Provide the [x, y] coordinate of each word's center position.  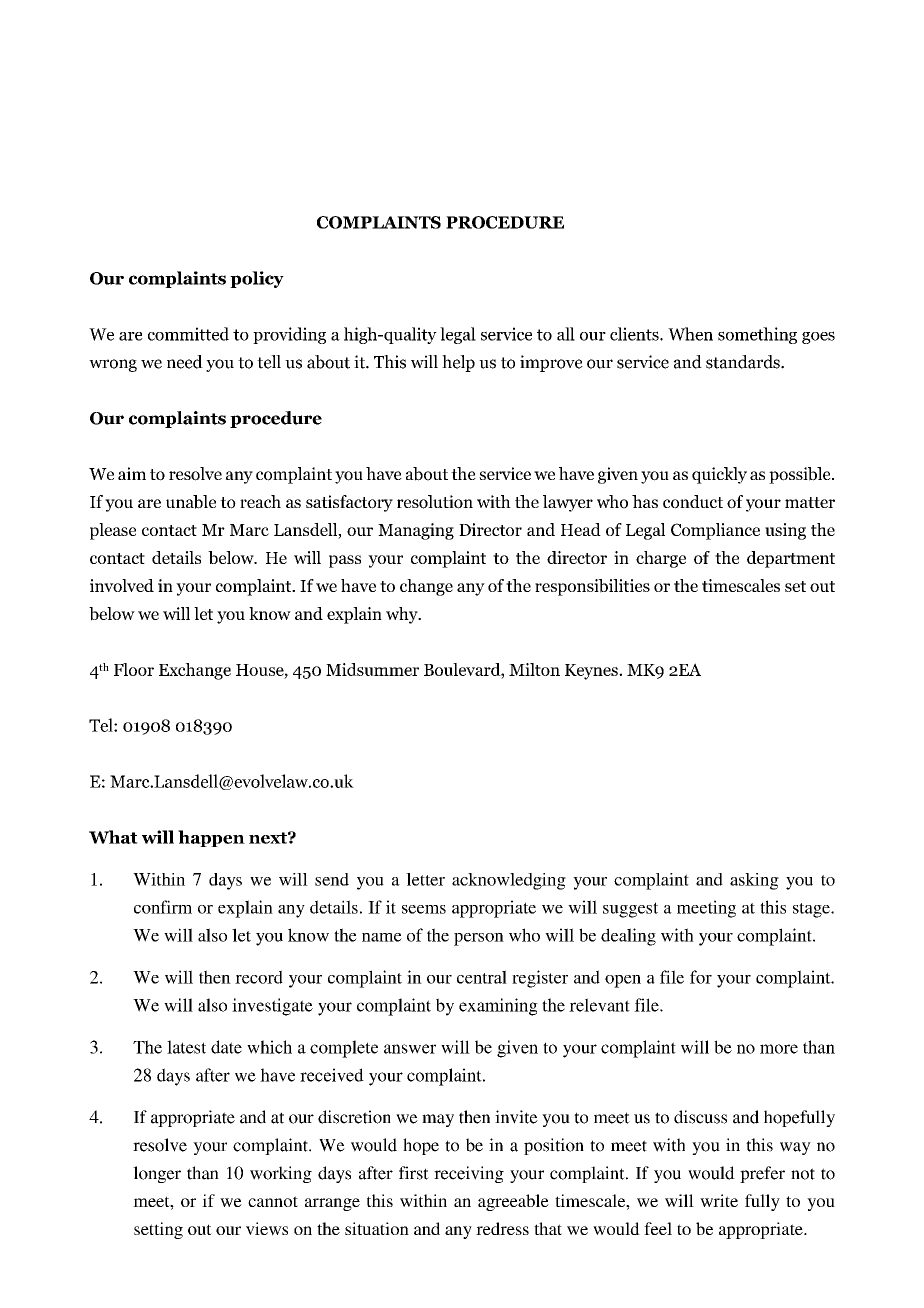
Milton [534, 669]
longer [157, 1174]
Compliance [715, 531]
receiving [469, 1174]
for [701, 977]
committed [188, 334]
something [757, 335]
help [458, 363]
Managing [416, 531]
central [482, 977]
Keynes [592, 672]
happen [211, 838]
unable [191, 502]
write [719, 1200]
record [259, 977]
